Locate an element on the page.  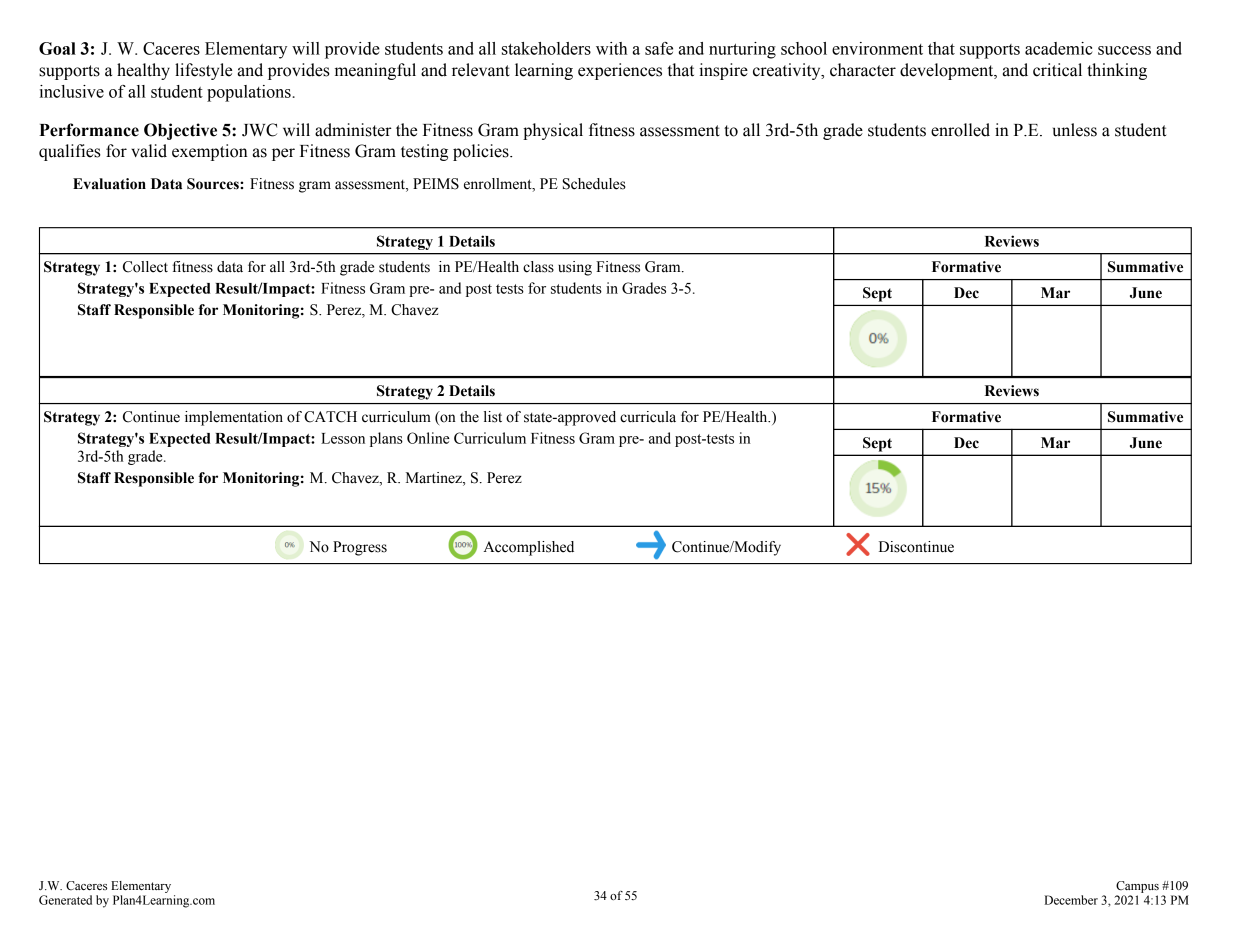
curricula is located at coordinates (648, 417).
